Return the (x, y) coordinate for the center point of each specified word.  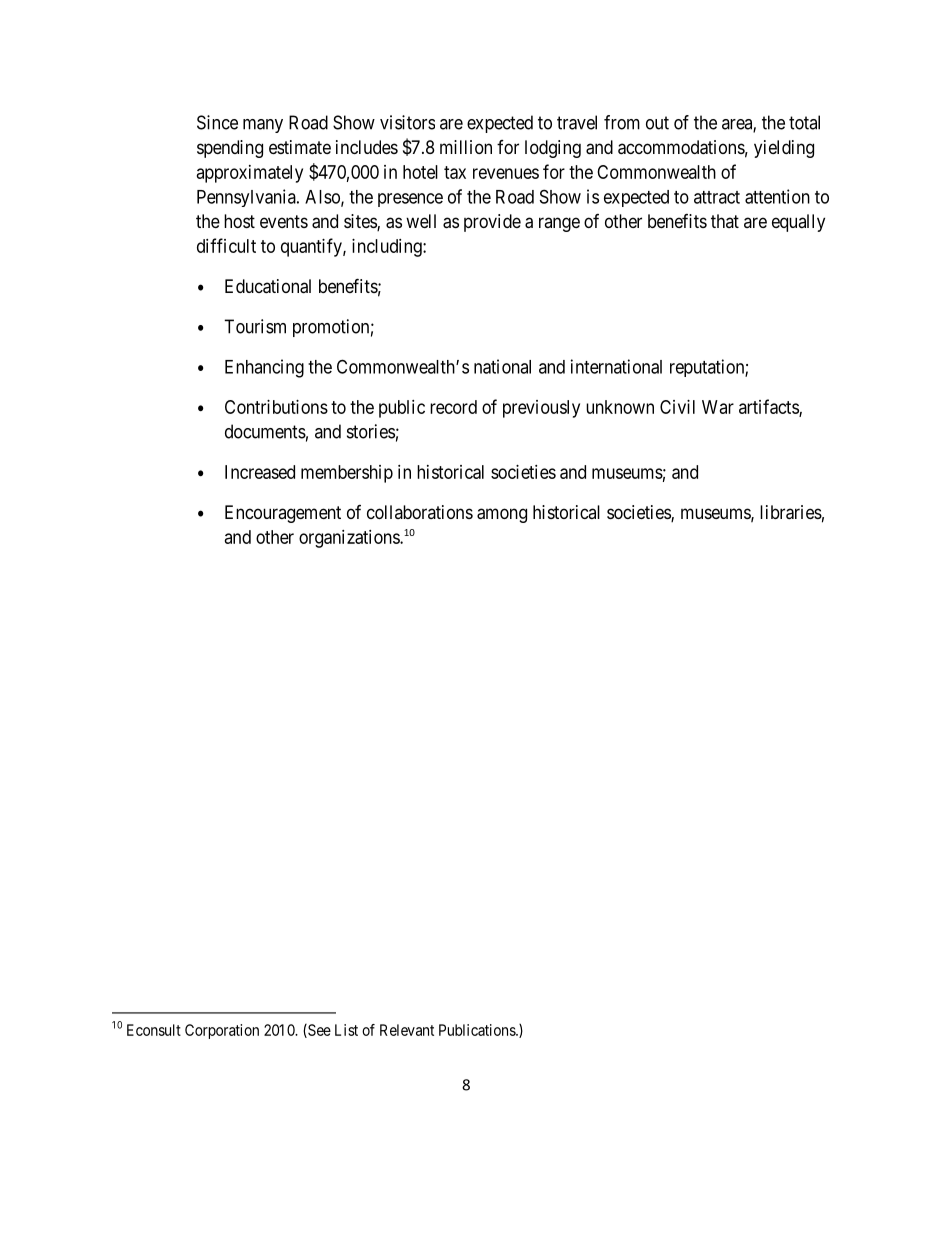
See (318, 1031)
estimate (300, 147)
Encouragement (283, 514)
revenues (506, 173)
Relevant (407, 1030)
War (718, 407)
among (502, 515)
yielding (784, 149)
